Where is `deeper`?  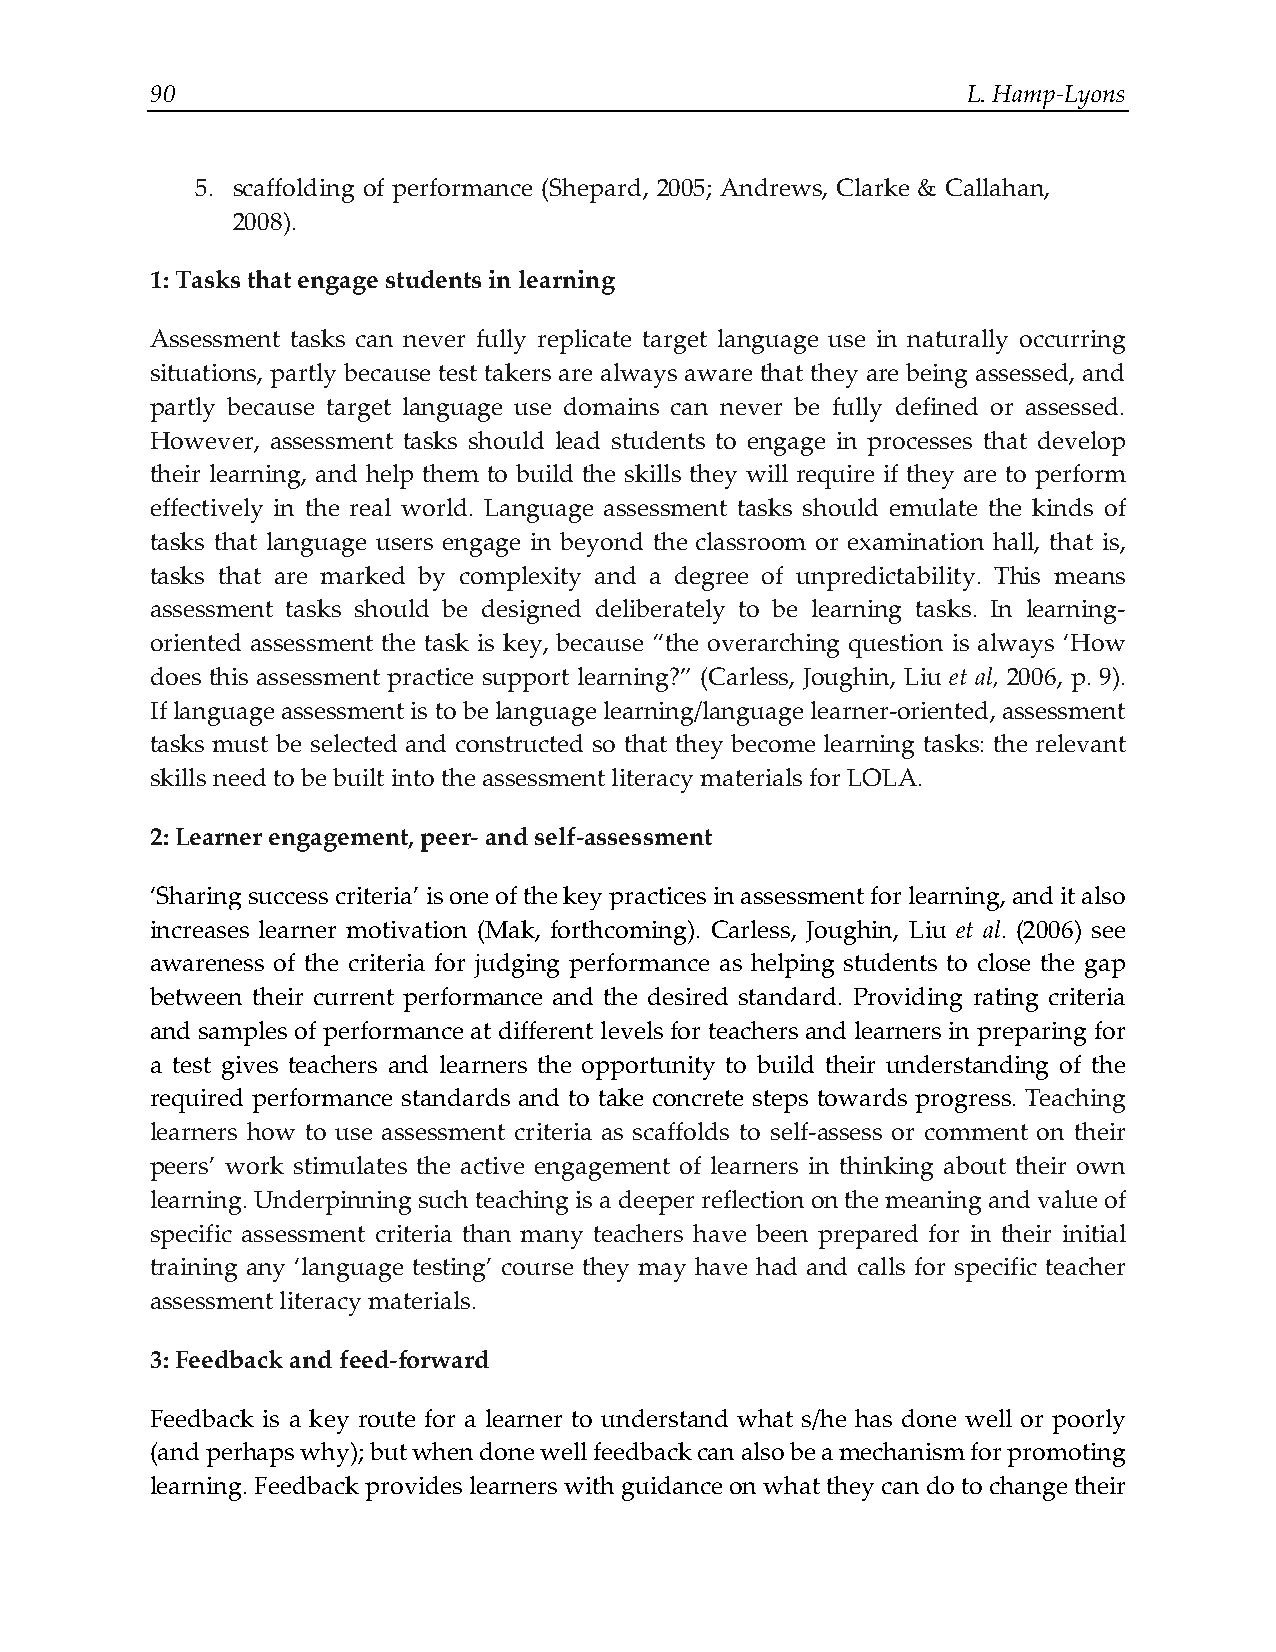
deeper is located at coordinates (656, 1202).
